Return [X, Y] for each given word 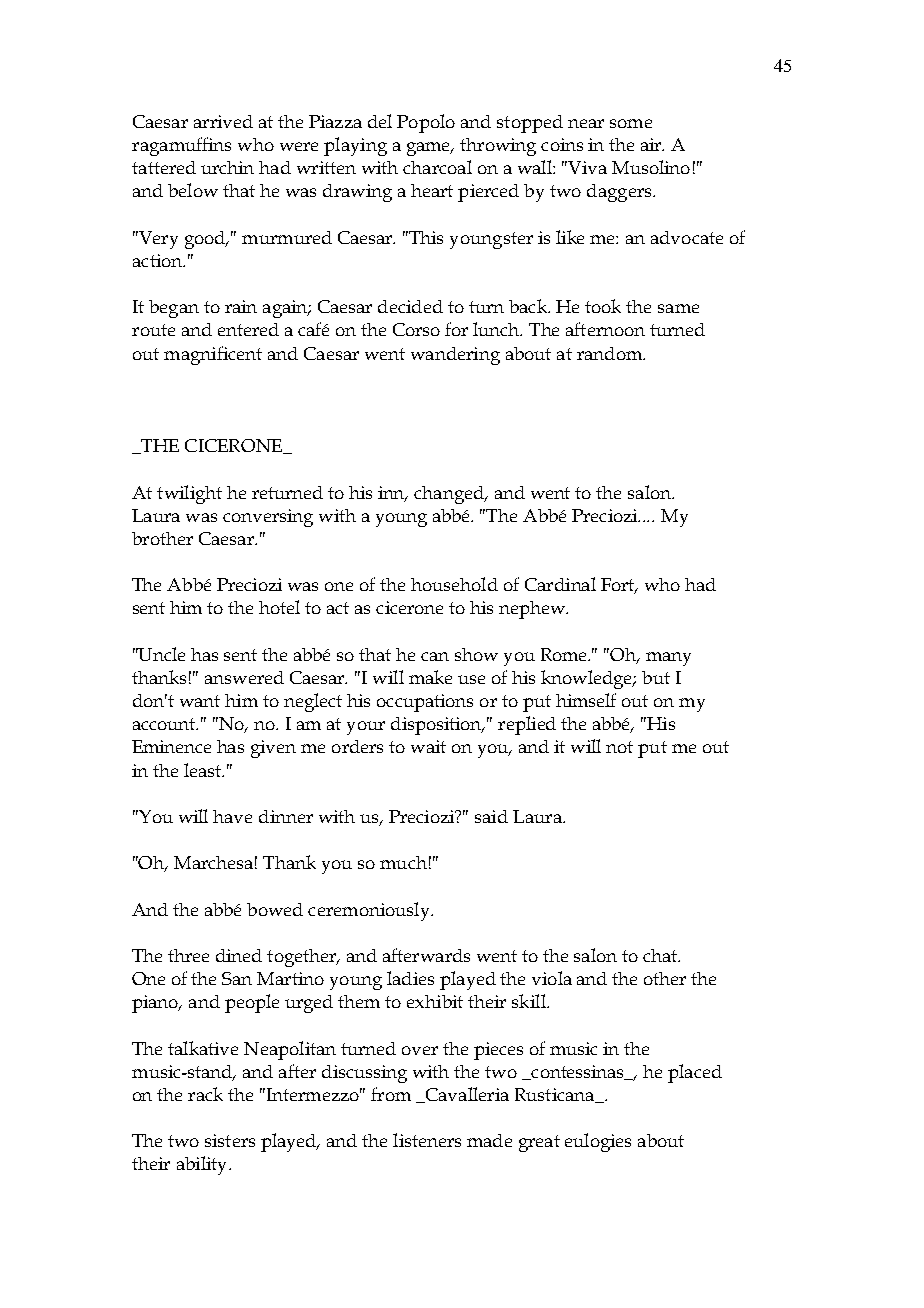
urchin [227, 167]
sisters [230, 1140]
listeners [427, 1140]
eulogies [598, 1142]
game [430, 149]
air [652, 144]
